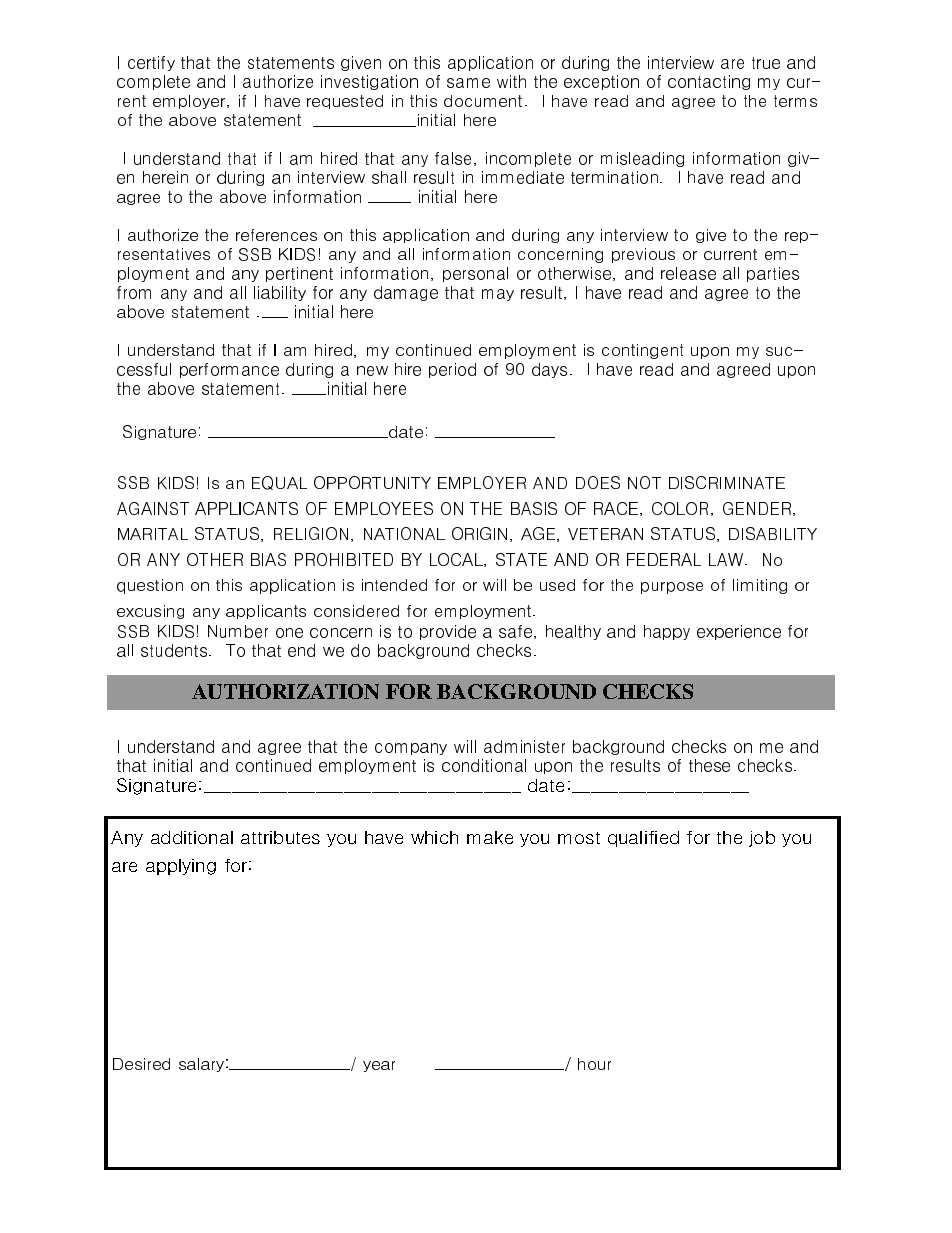  I want to click on same, so click(468, 83).
